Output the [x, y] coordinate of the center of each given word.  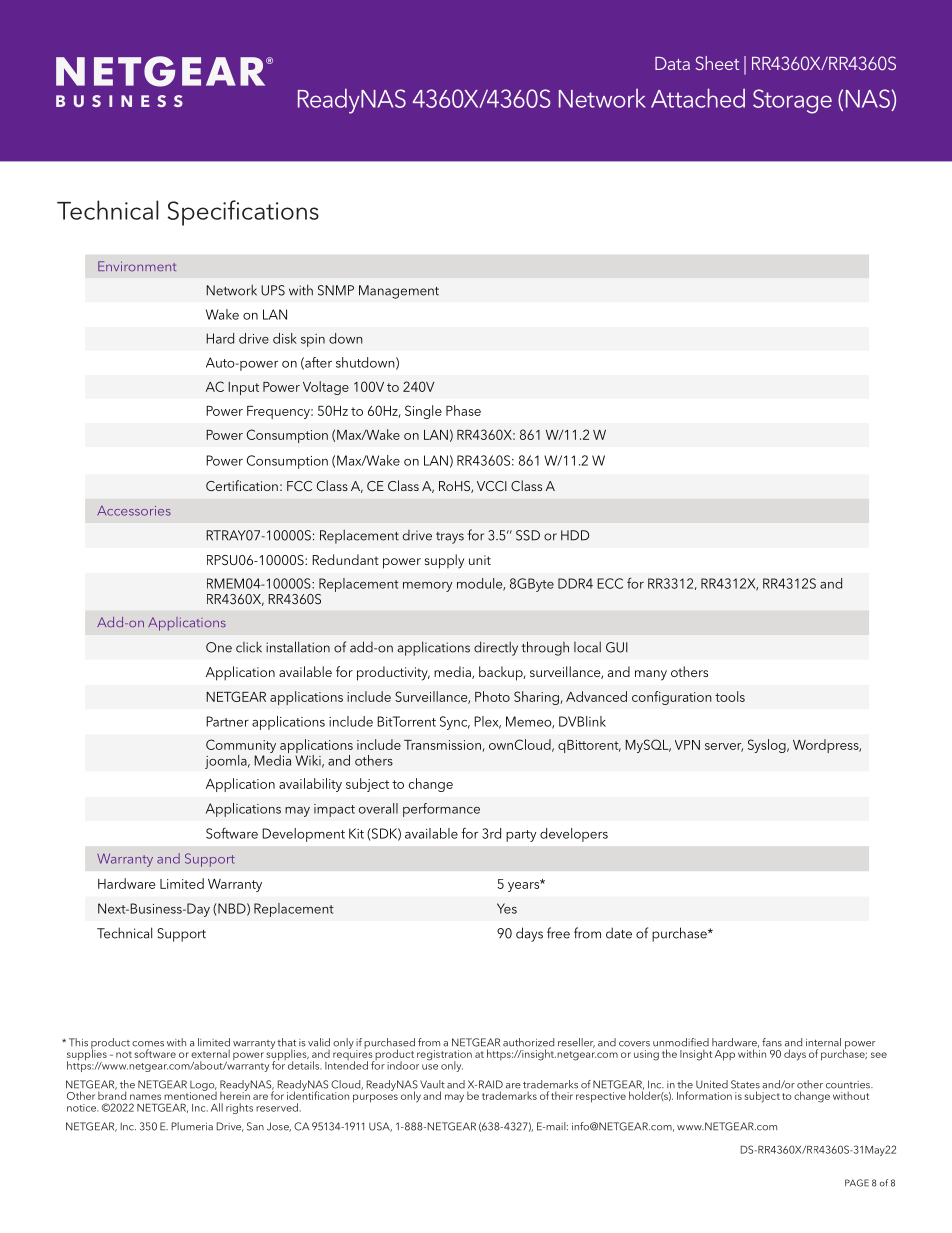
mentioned [190, 1094]
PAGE [857, 1183]
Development [303, 835]
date [619, 933]
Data [672, 63]
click [249, 647]
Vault [432, 1084]
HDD [575, 535]
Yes [507, 908]
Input [243, 388]
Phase [463, 410]
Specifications [243, 213]
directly [496, 648]
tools [730, 696]
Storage [792, 101]
